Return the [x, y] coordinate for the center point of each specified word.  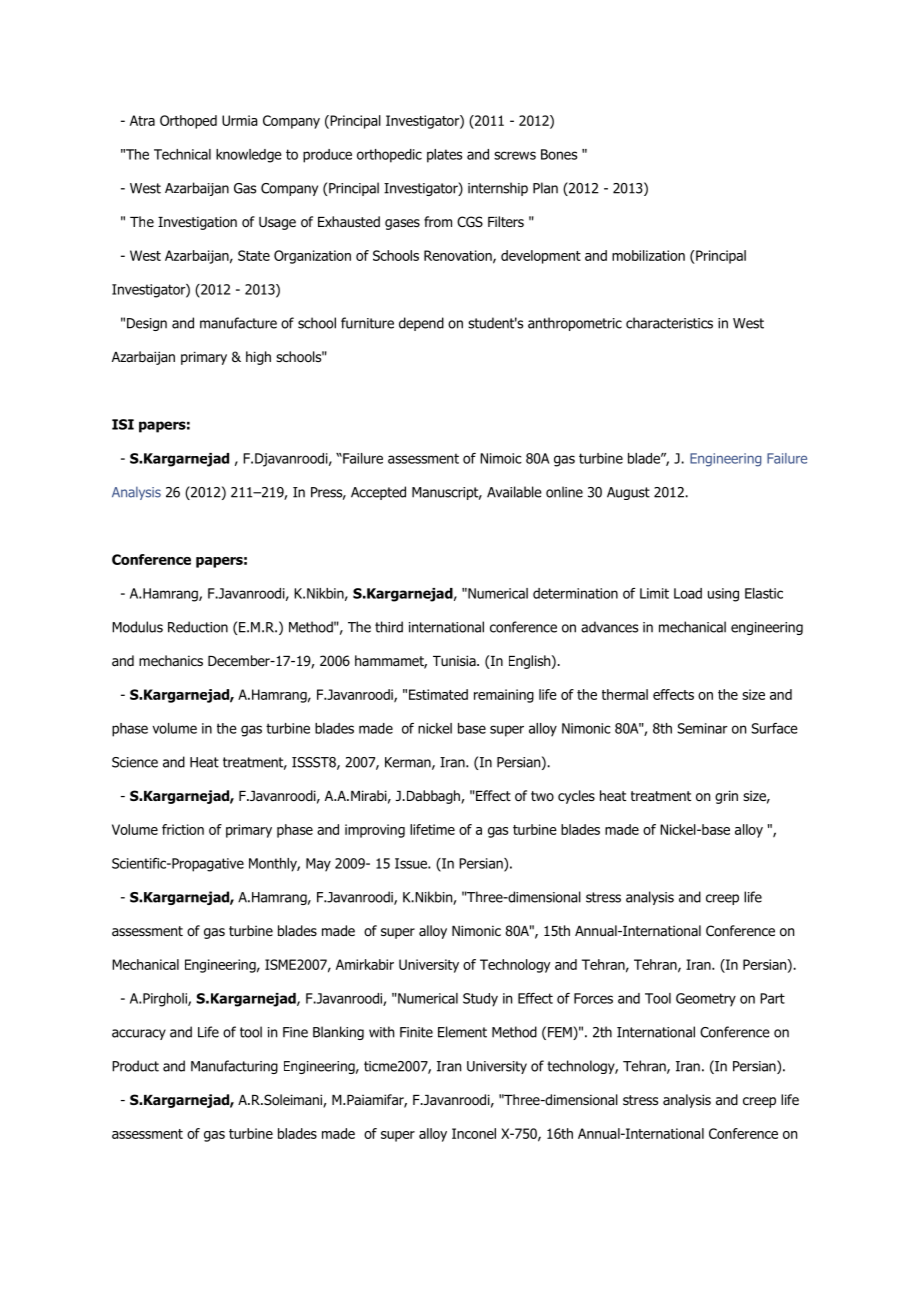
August [628, 493]
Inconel [474, 1133]
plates [444, 156]
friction [183, 829]
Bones [559, 154]
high [258, 358]
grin [726, 797]
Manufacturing [234, 1067]
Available [514, 492]
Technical [182, 154]
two [542, 796]
